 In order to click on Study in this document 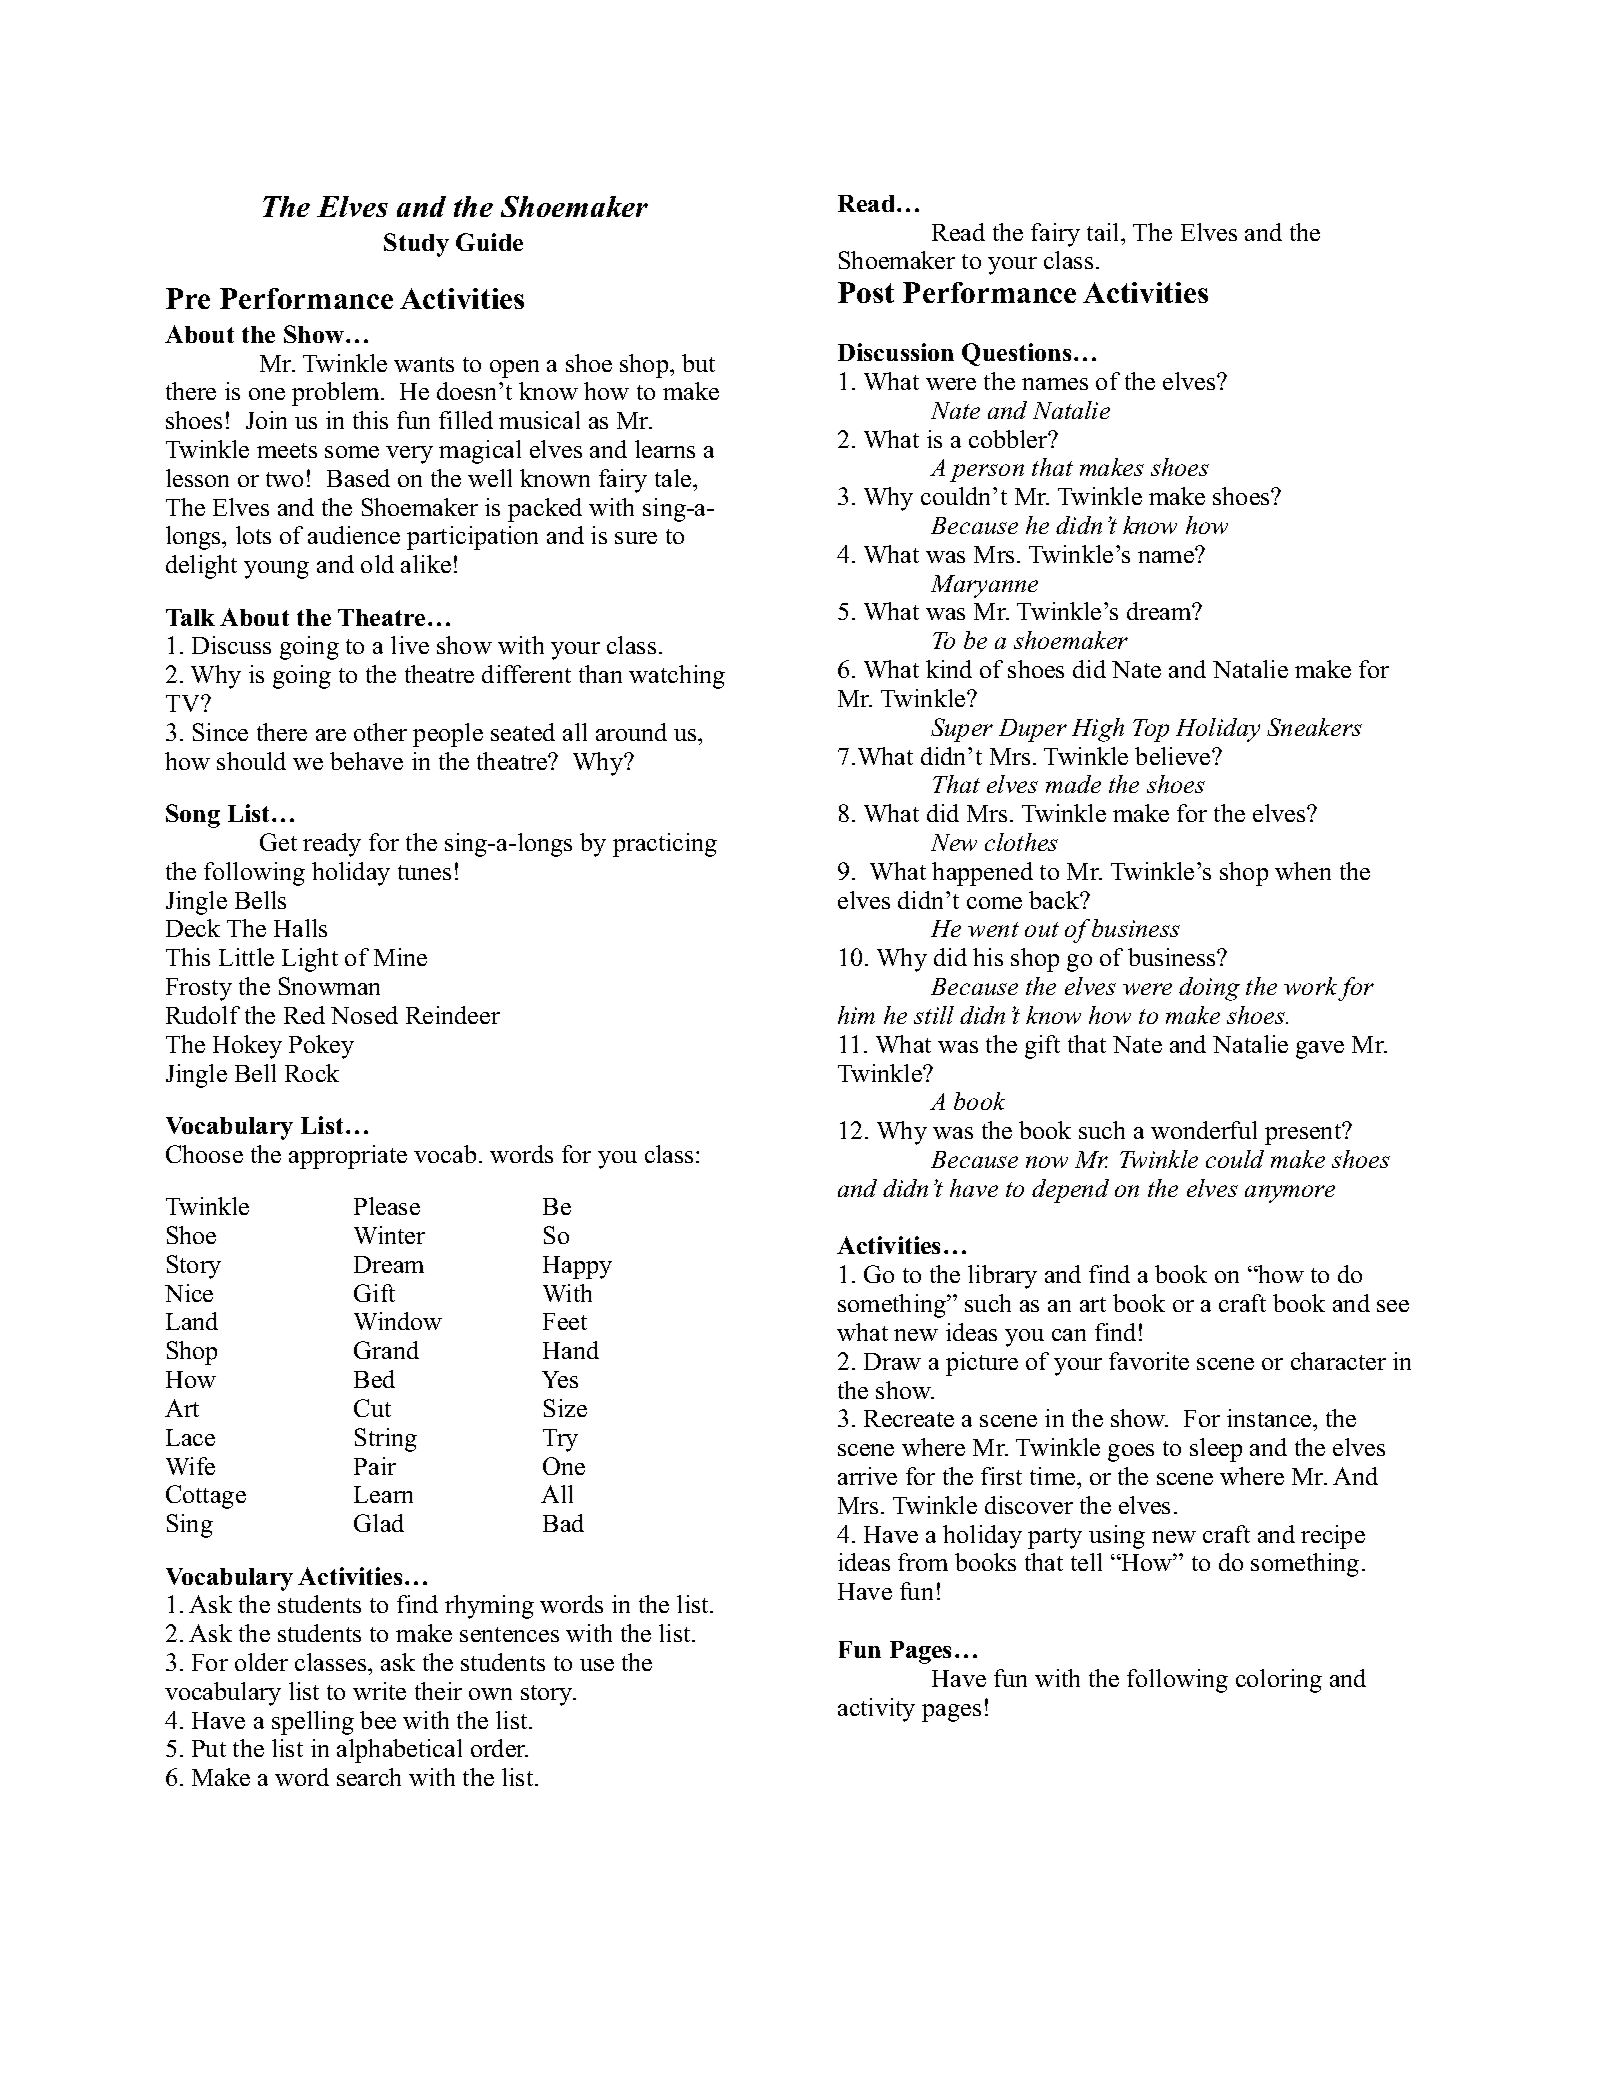, I will do `click(416, 245)`.
